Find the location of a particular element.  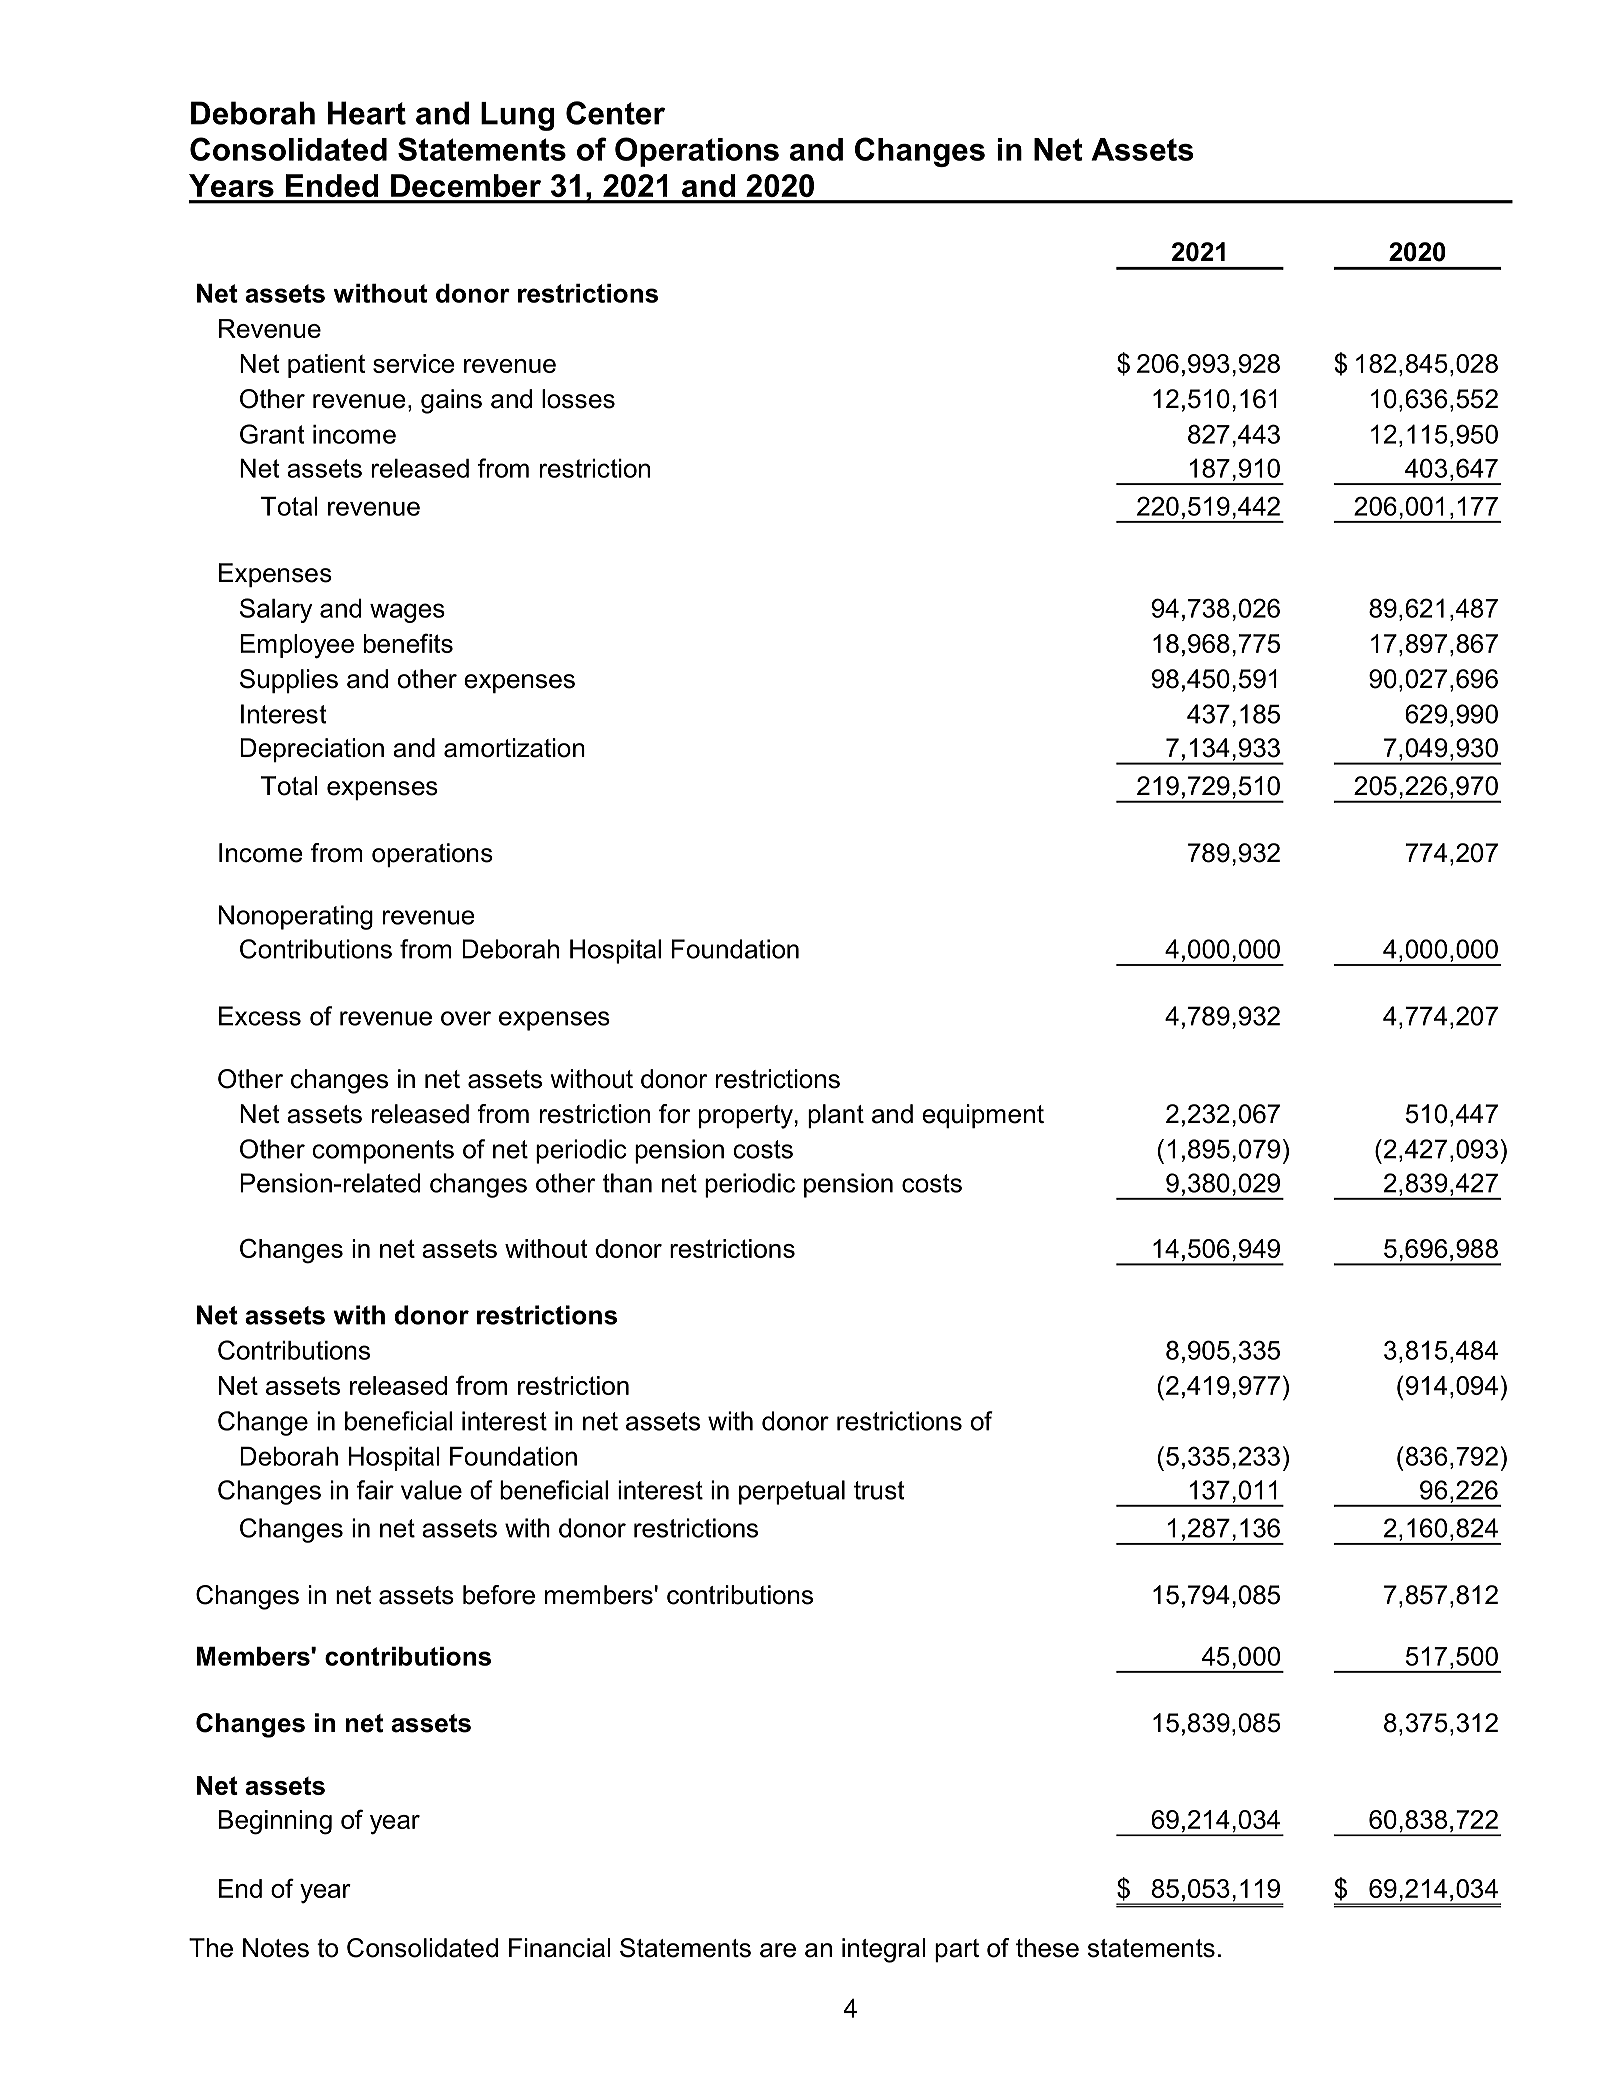

Financial is located at coordinates (560, 1948).
